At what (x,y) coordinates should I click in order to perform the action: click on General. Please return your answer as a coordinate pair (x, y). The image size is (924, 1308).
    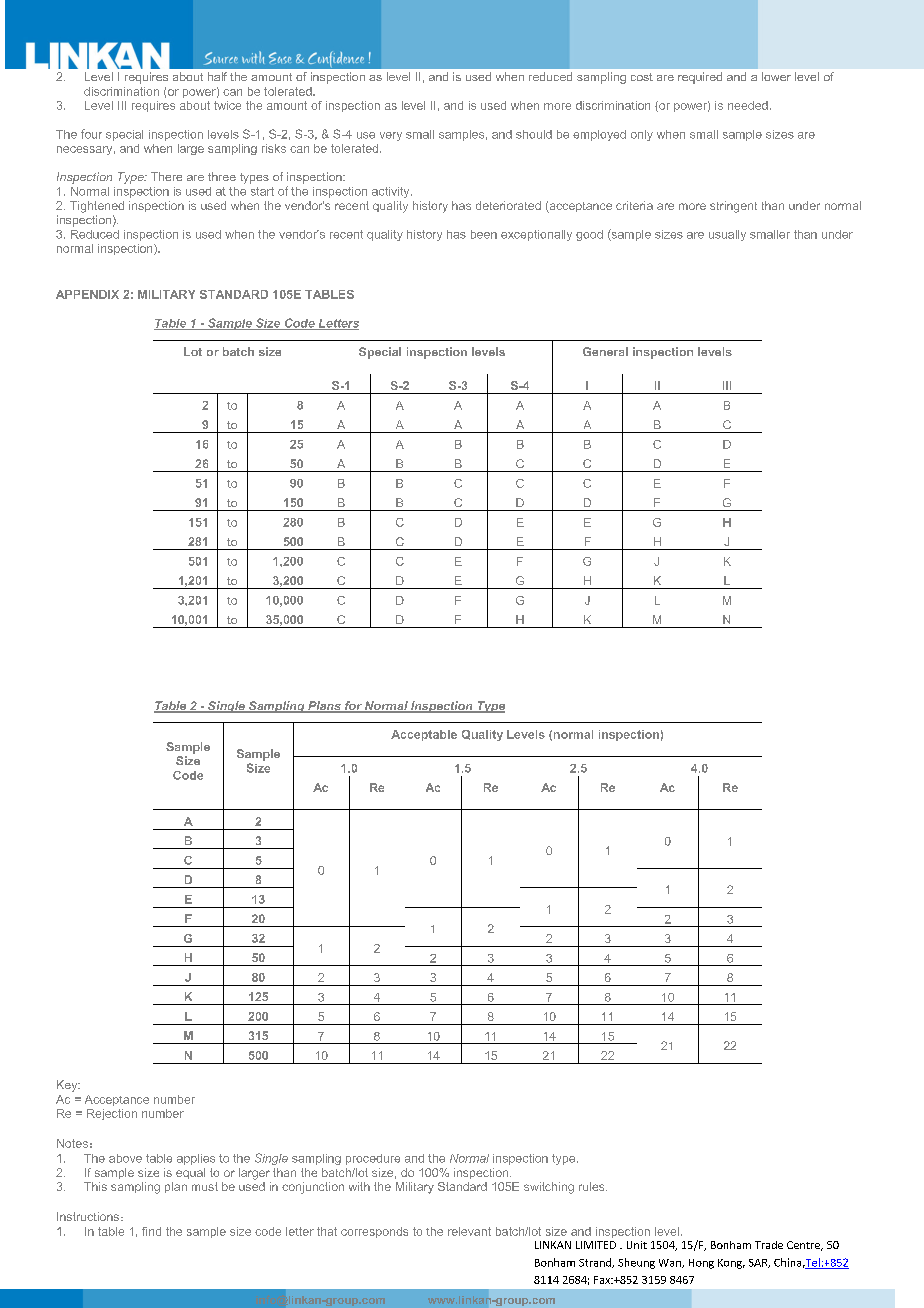
    Looking at the image, I should click on (605, 351).
